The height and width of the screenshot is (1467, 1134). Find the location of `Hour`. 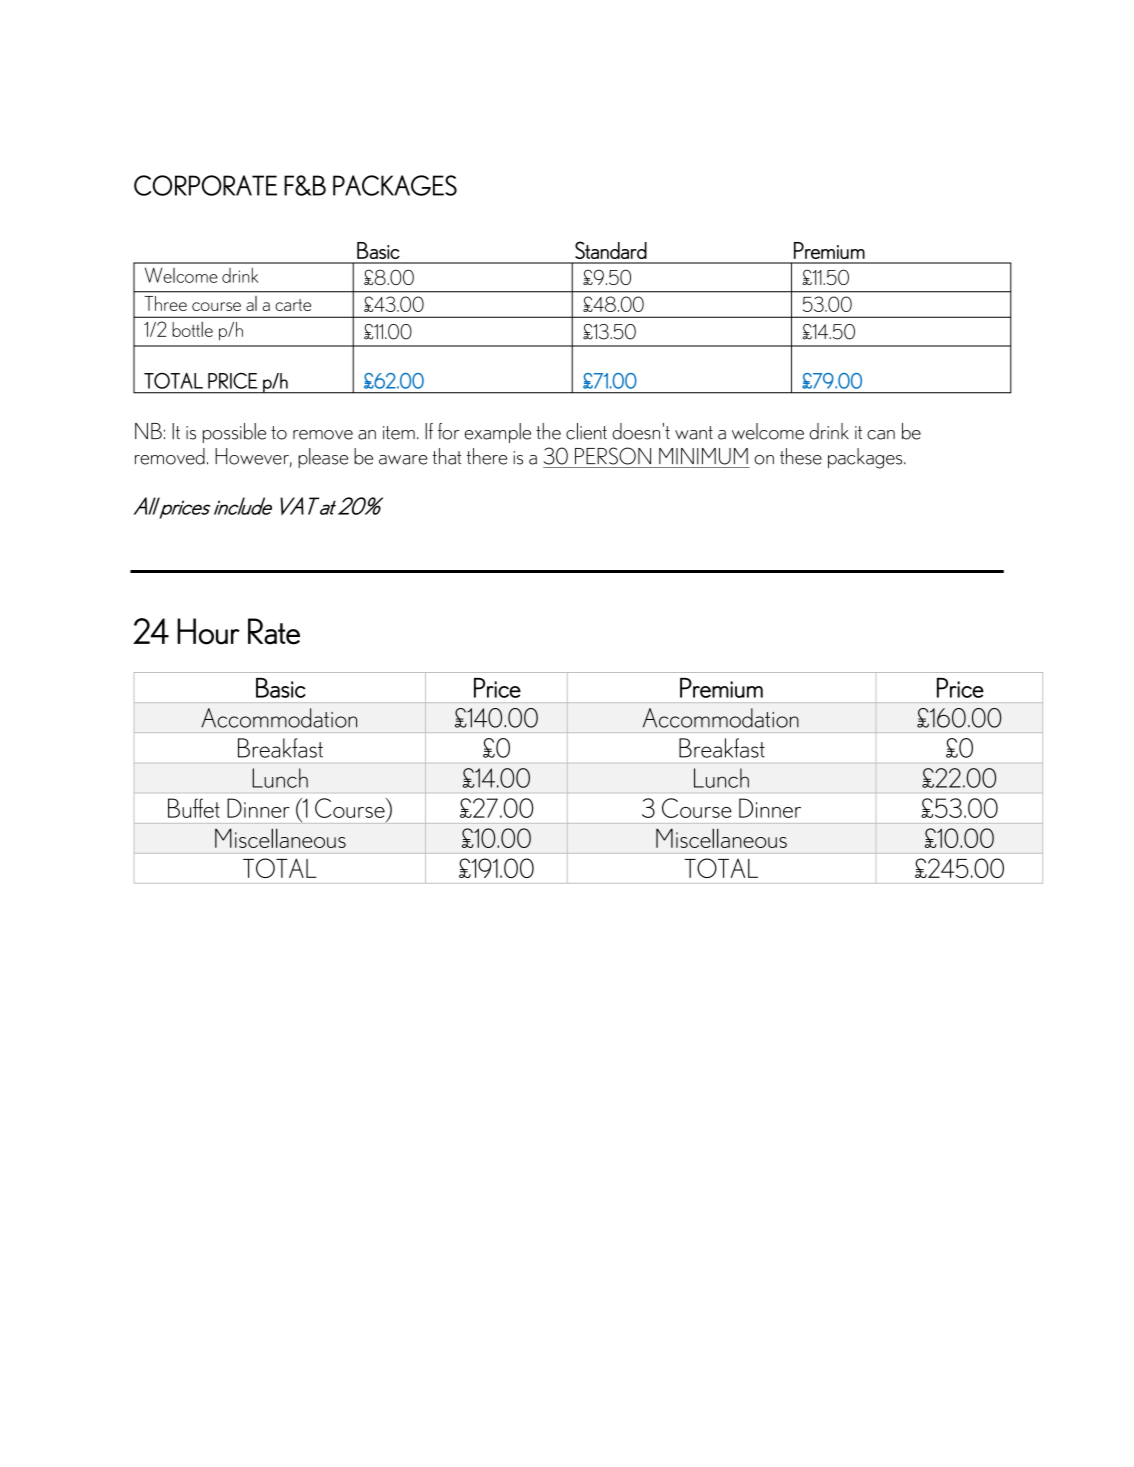

Hour is located at coordinates (208, 631).
